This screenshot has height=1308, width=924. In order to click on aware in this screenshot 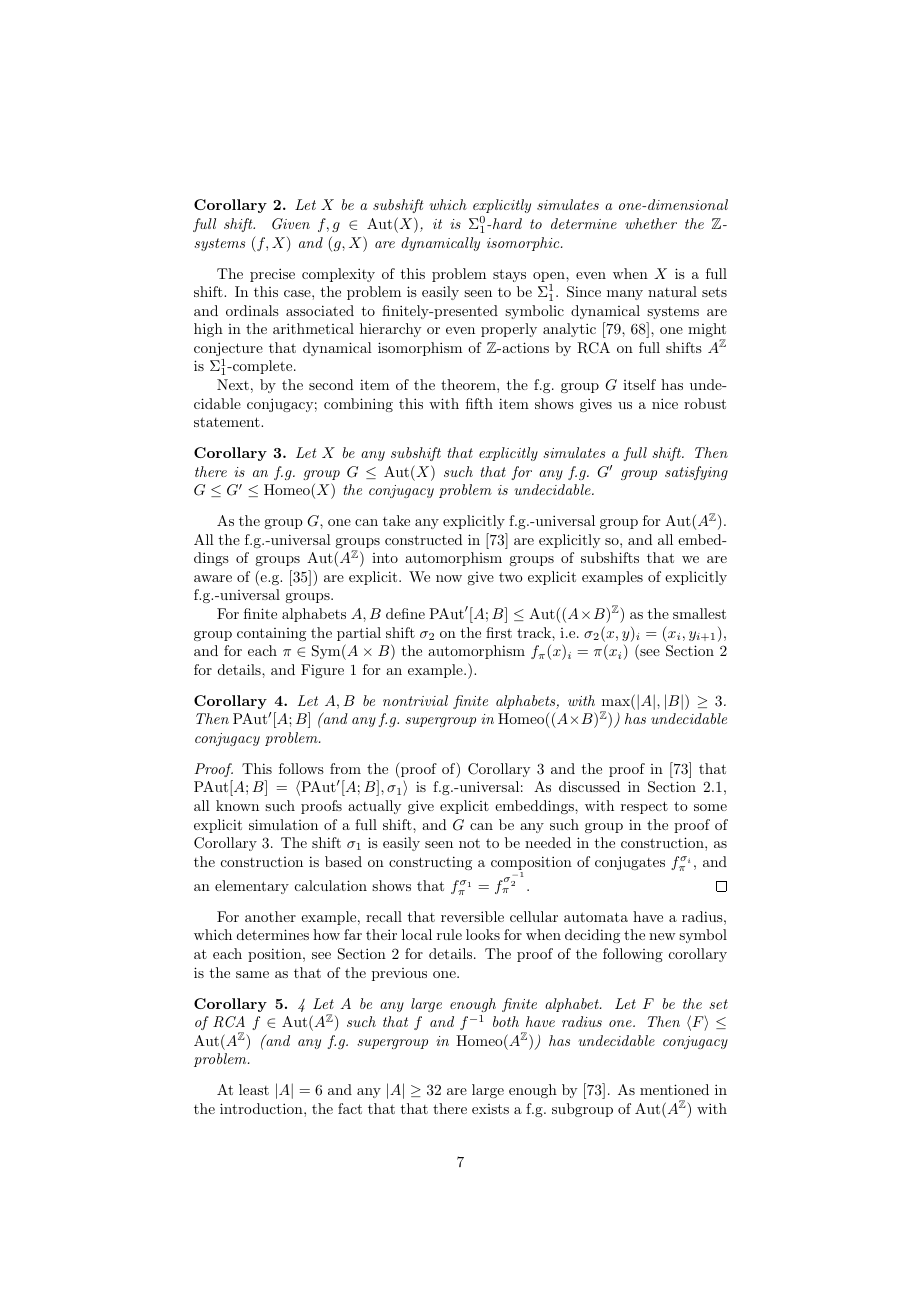, I will do `click(213, 578)`.
